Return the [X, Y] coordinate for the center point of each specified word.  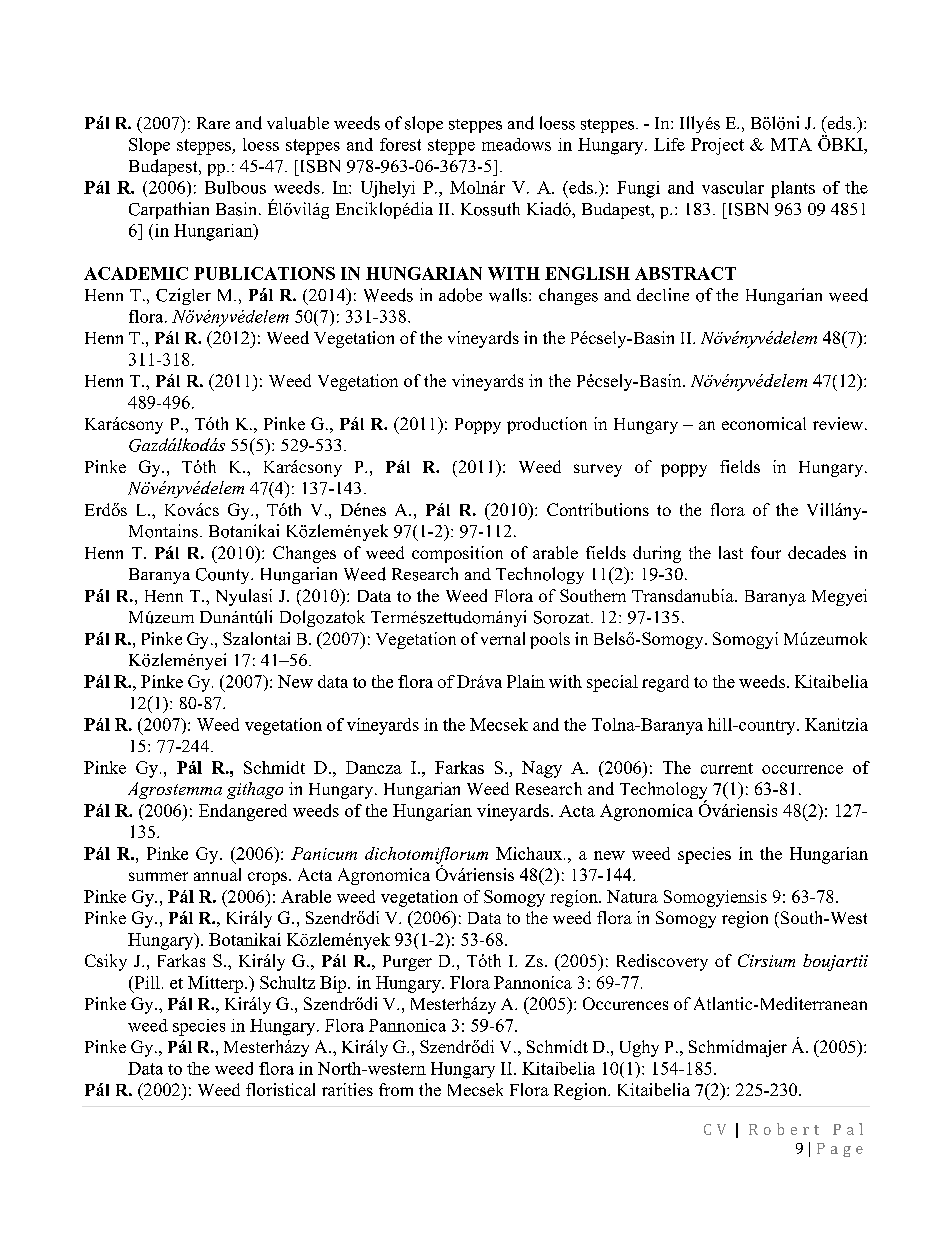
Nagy [542, 769]
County [224, 576]
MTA [791, 144]
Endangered [243, 812]
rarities [347, 1089]
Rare [213, 123]
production [547, 425]
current [727, 768]
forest [400, 144]
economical [764, 423]
